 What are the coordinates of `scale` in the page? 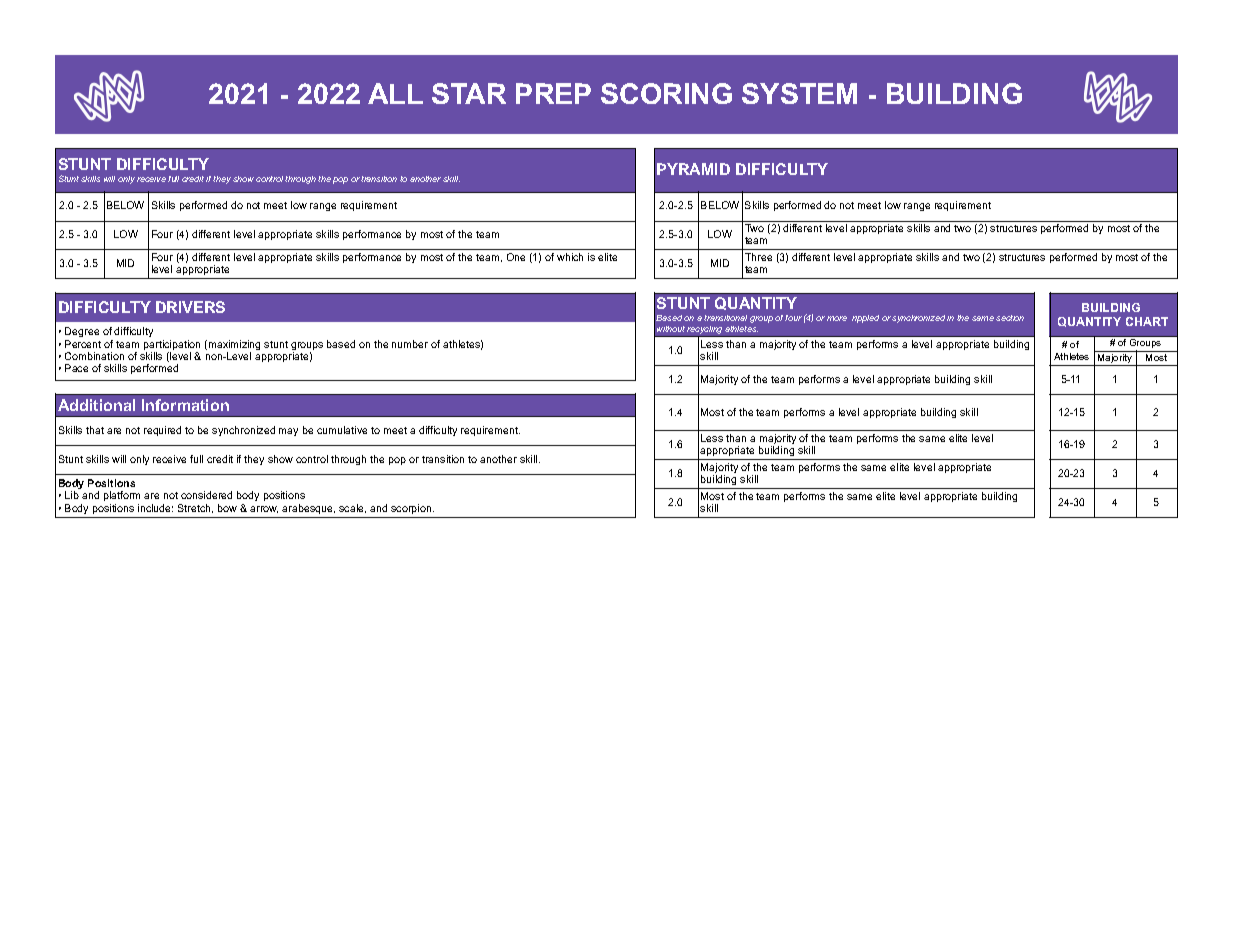 It's located at (352, 508).
